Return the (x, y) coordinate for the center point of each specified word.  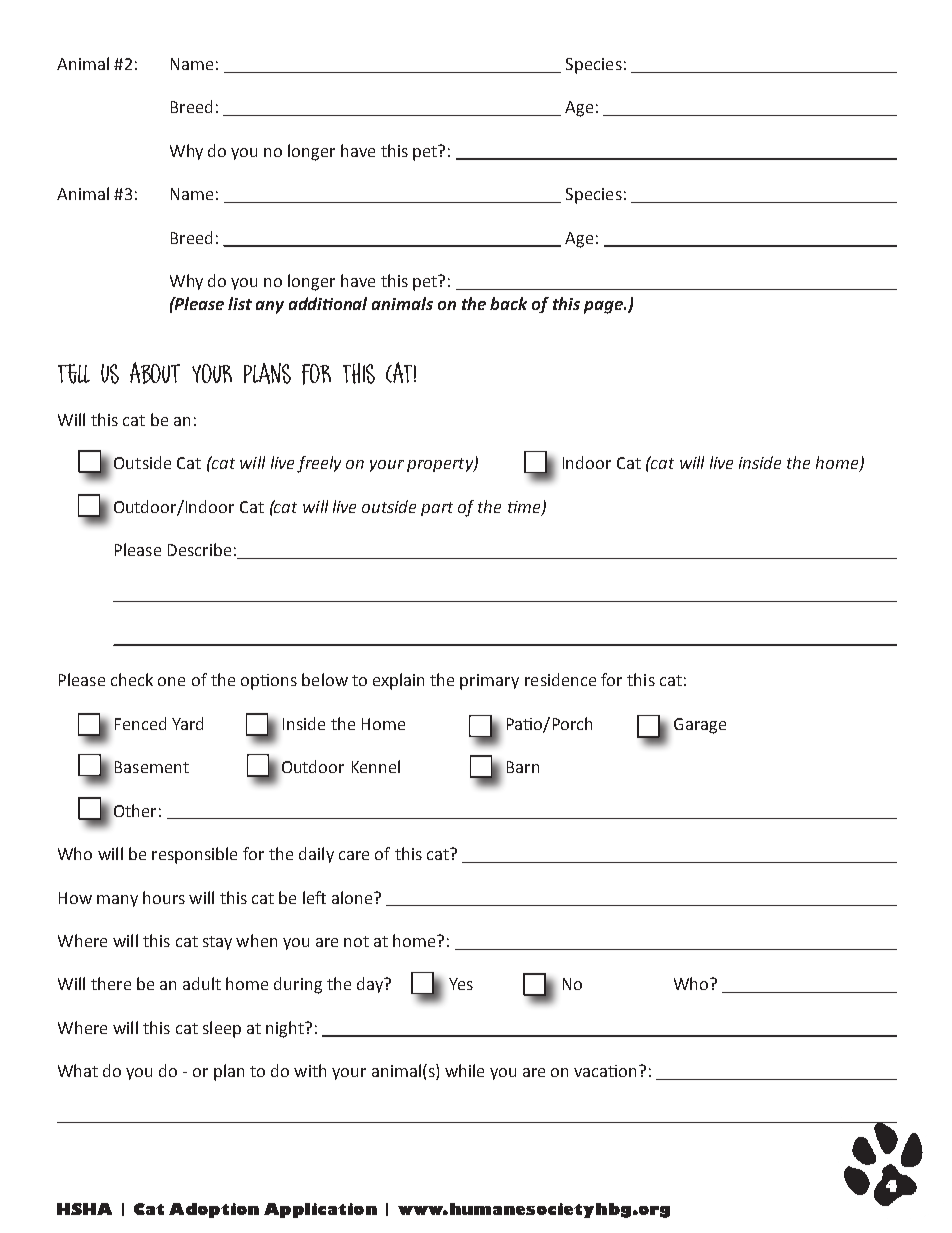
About (155, 373)
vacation (607, 1071)
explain (398, 681)
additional (328, 303)
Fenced (140, 723)
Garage (700, 726)
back (508, 303)
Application (320, 1210)
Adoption (214, 1210)
